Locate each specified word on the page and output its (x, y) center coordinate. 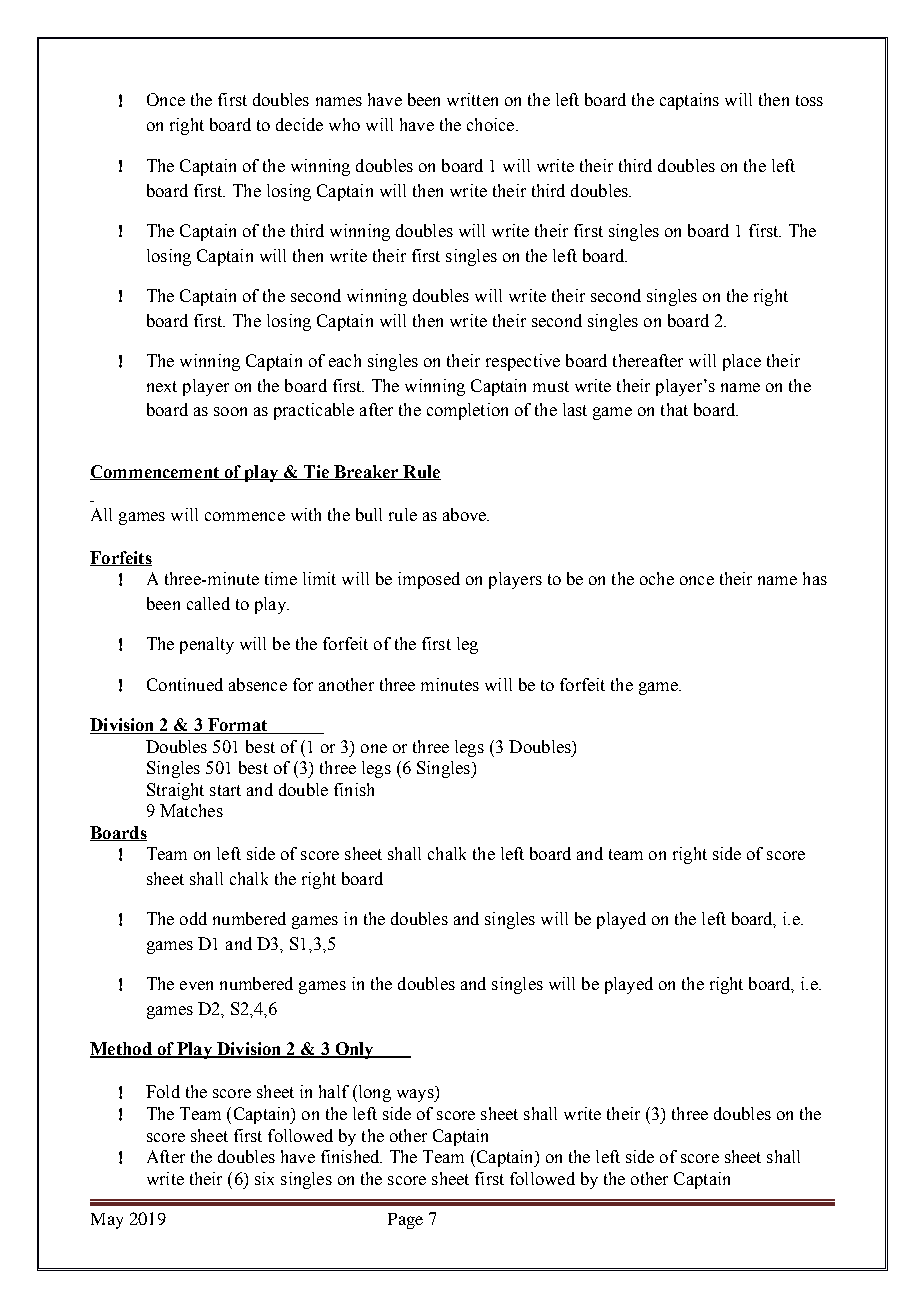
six (264, 1178)
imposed (429, 580)
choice (492, 124)
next (162, 386)
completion (467, 411)
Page (405, 1221)
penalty (207, 645)
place (742, 362)
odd (193, 918)
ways (416, 1095)
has (815, 578)
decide (299, 124)
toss (809, 100)
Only (354, 1050)
